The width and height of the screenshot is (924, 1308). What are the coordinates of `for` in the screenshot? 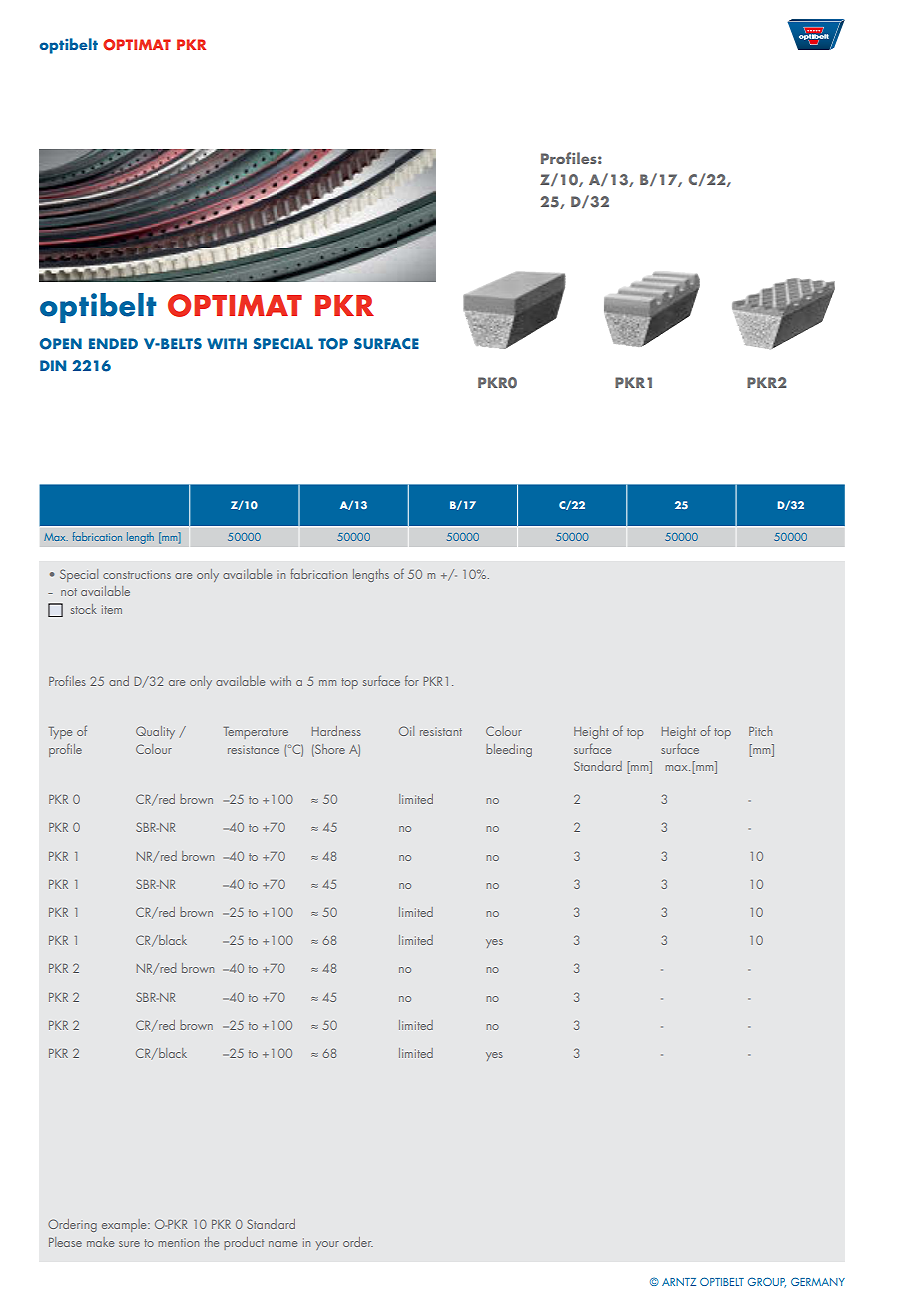 It's located at (412, 681).
